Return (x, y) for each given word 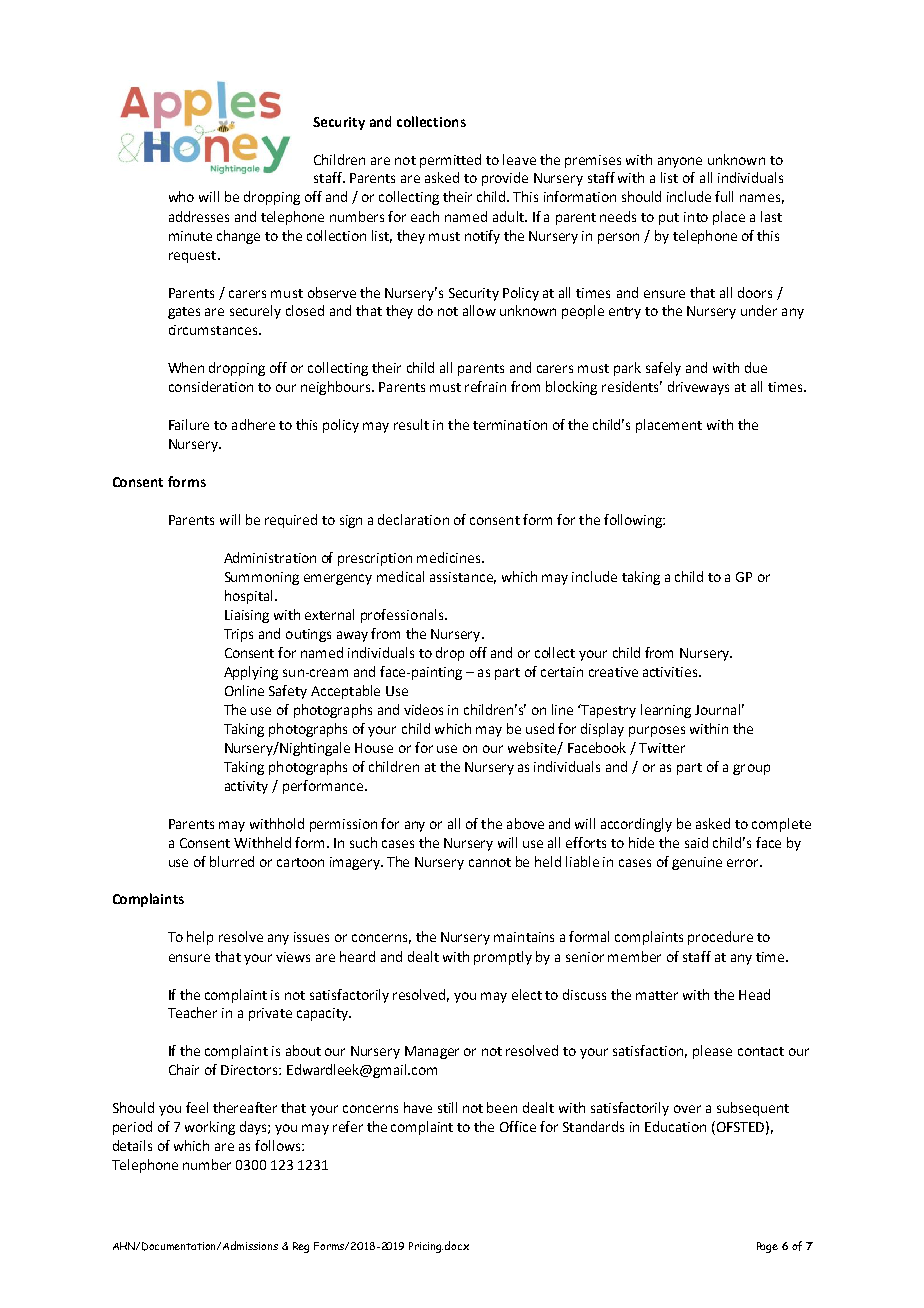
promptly (503, 958)
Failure (189, 424)
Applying (251, 673)
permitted (450, 161)
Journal (717, 709)
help (200, 938)
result (411, 424)
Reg (301, 1247)
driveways (698, 388)
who (181, 196)
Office (518, 1126)
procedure (720, 938)
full (724, 196)
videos (423, 709)
